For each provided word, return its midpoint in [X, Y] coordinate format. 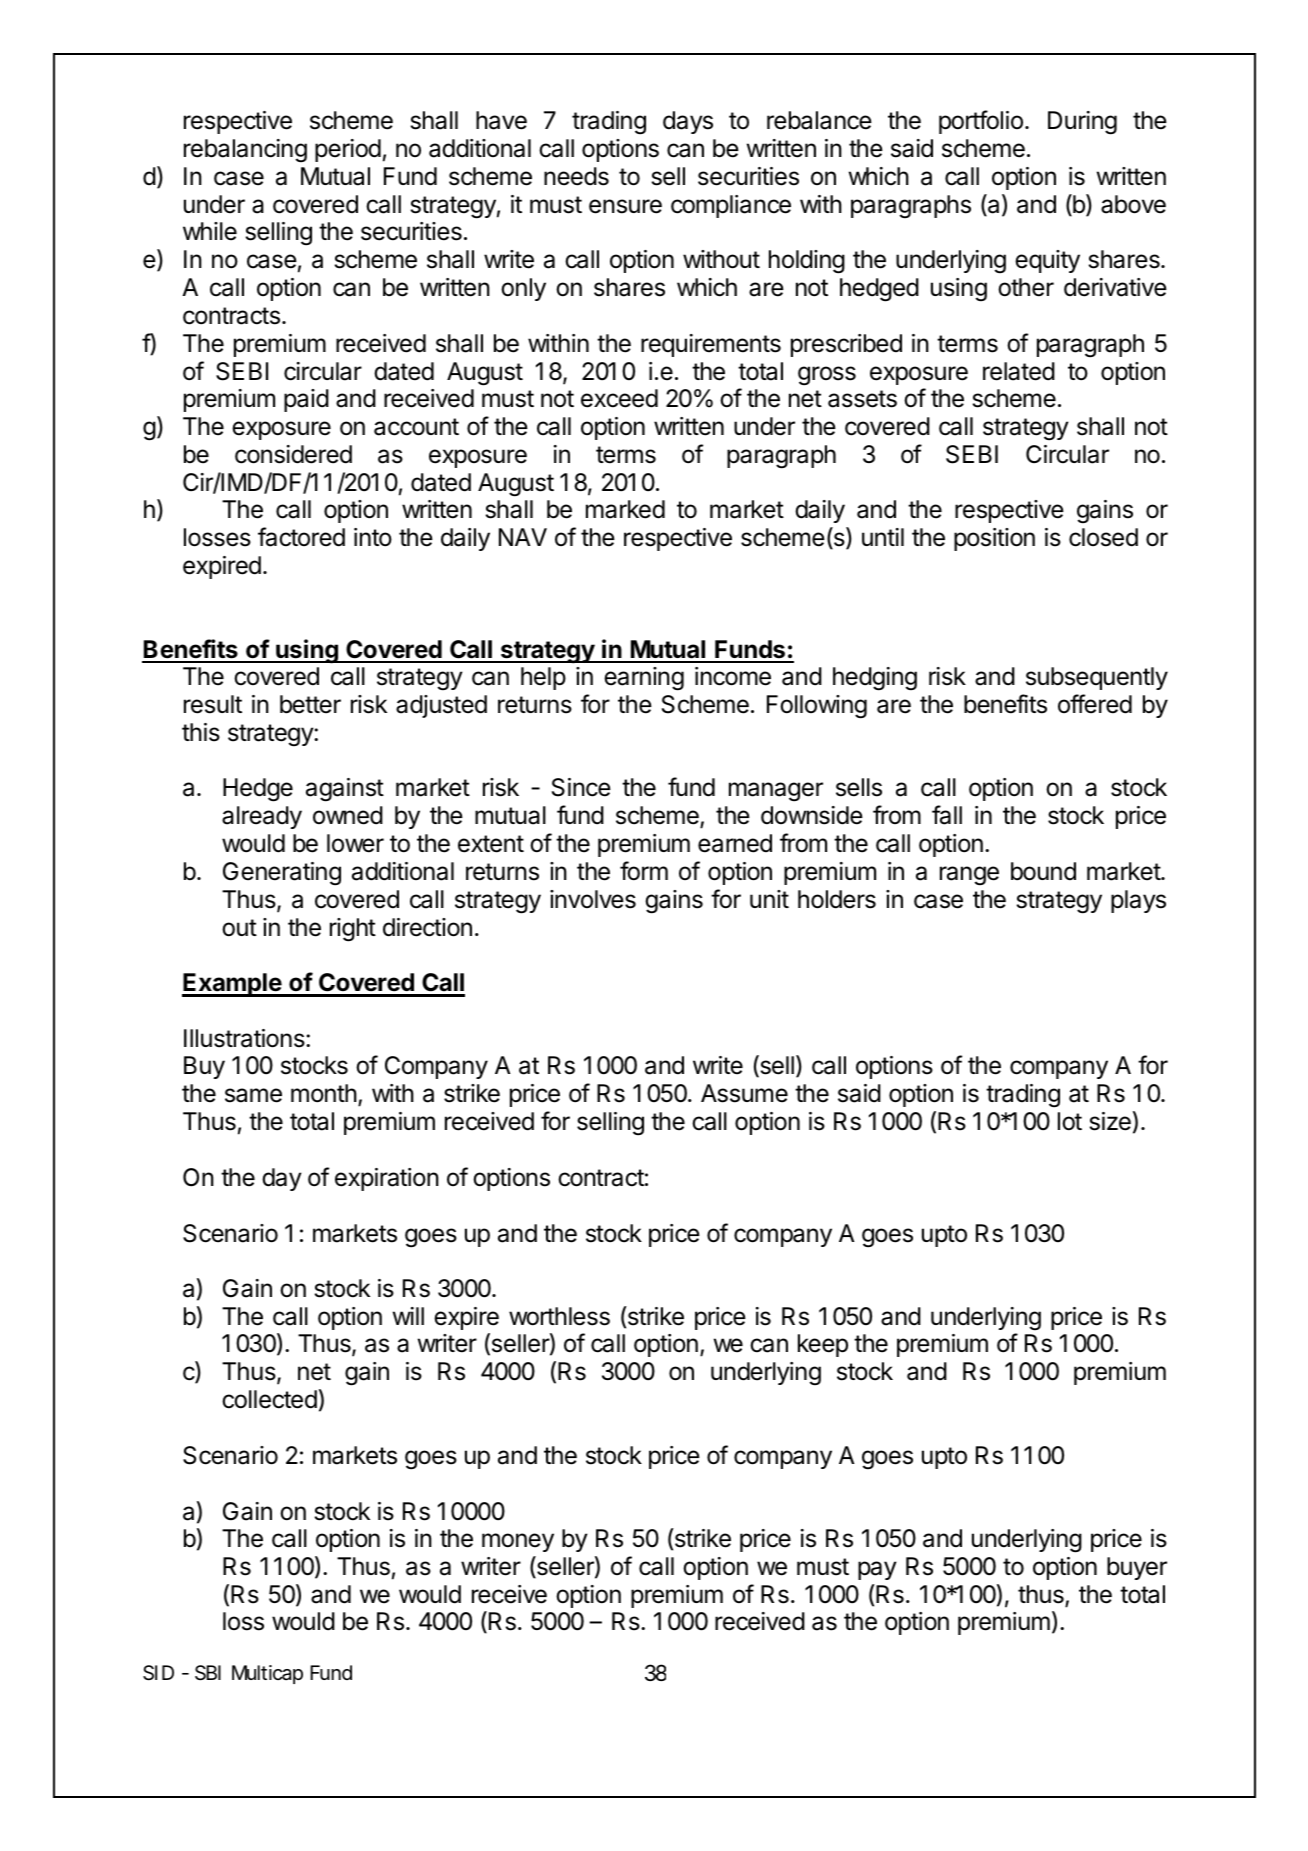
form [644, 871]
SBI [208, 1673]
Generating [282, 874]
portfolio [981, 122]
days [688, 122]
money [518, 1542]
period [348, 150]
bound [1043, 871]
